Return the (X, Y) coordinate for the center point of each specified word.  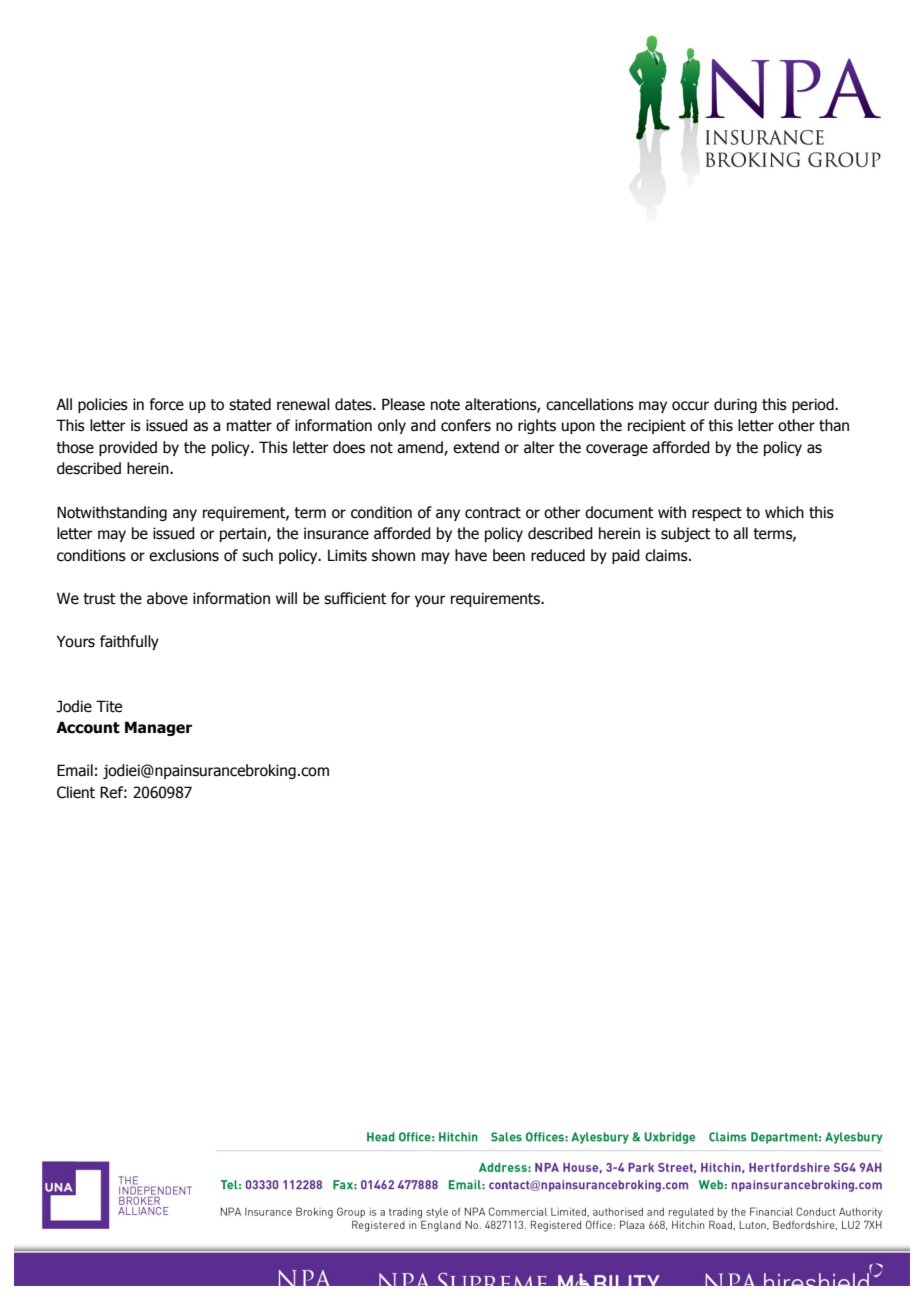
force (167, 404)
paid (626, 556)
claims (667, 555)
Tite (109, 706)
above (167, 598)
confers (466, 425)
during (735, 405)
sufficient (355, 598)
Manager (158, 728)
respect (717, 514)
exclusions (184, 555)
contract (493, 513)
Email (75, 770)
